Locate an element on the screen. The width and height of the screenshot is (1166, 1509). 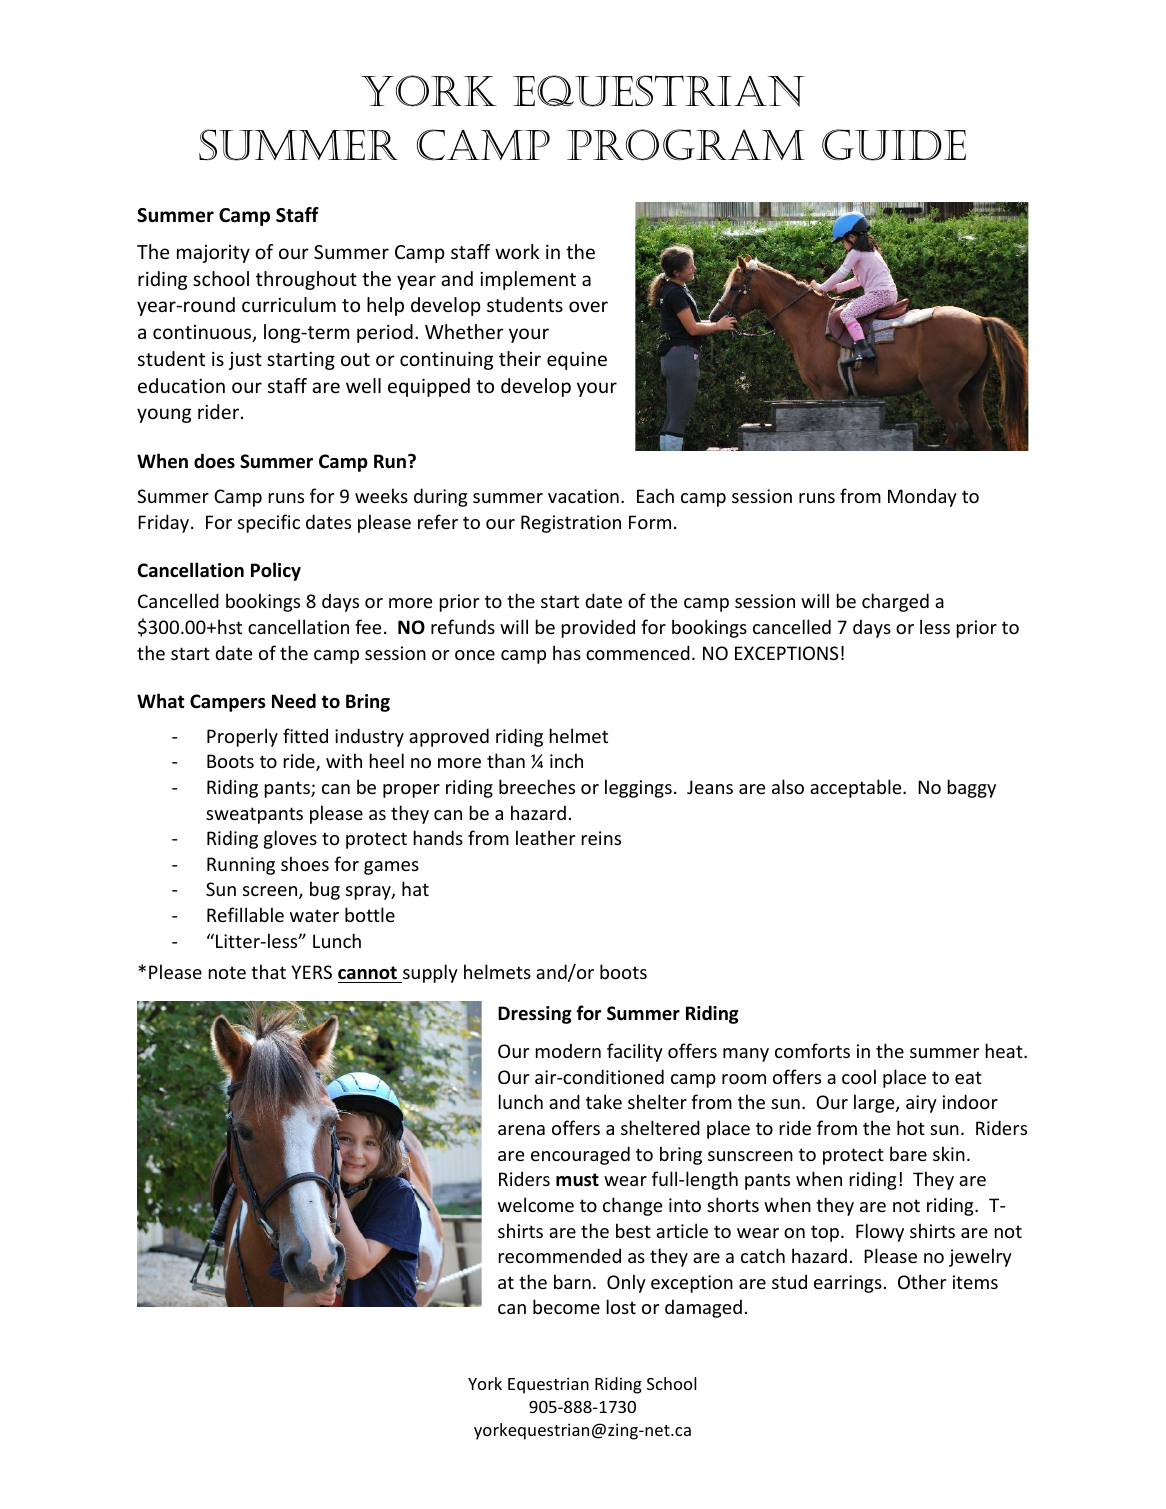
acceptable is located at coordinates (857, 788).
